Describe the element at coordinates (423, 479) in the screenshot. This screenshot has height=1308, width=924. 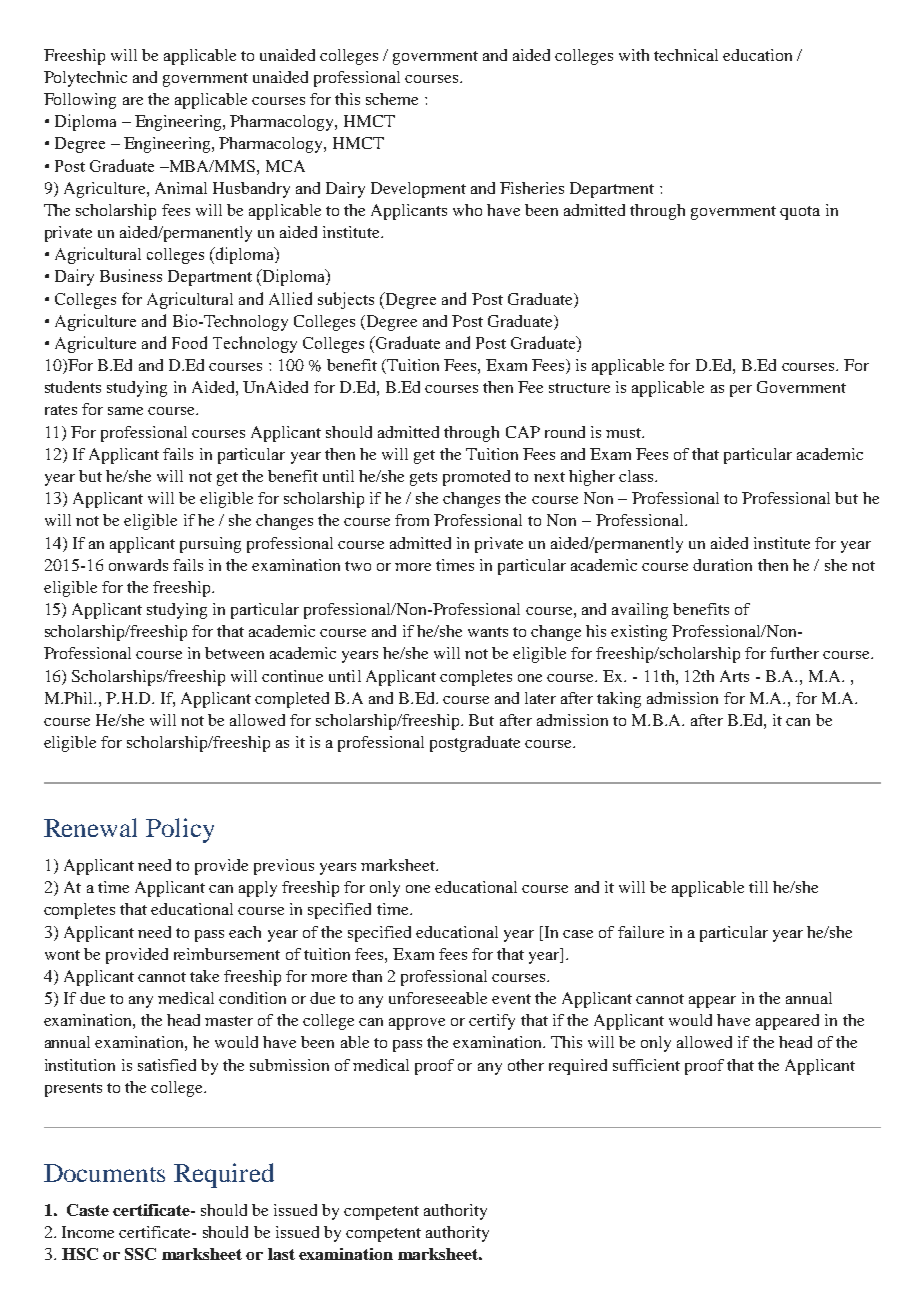
I see `gets` at that location.
